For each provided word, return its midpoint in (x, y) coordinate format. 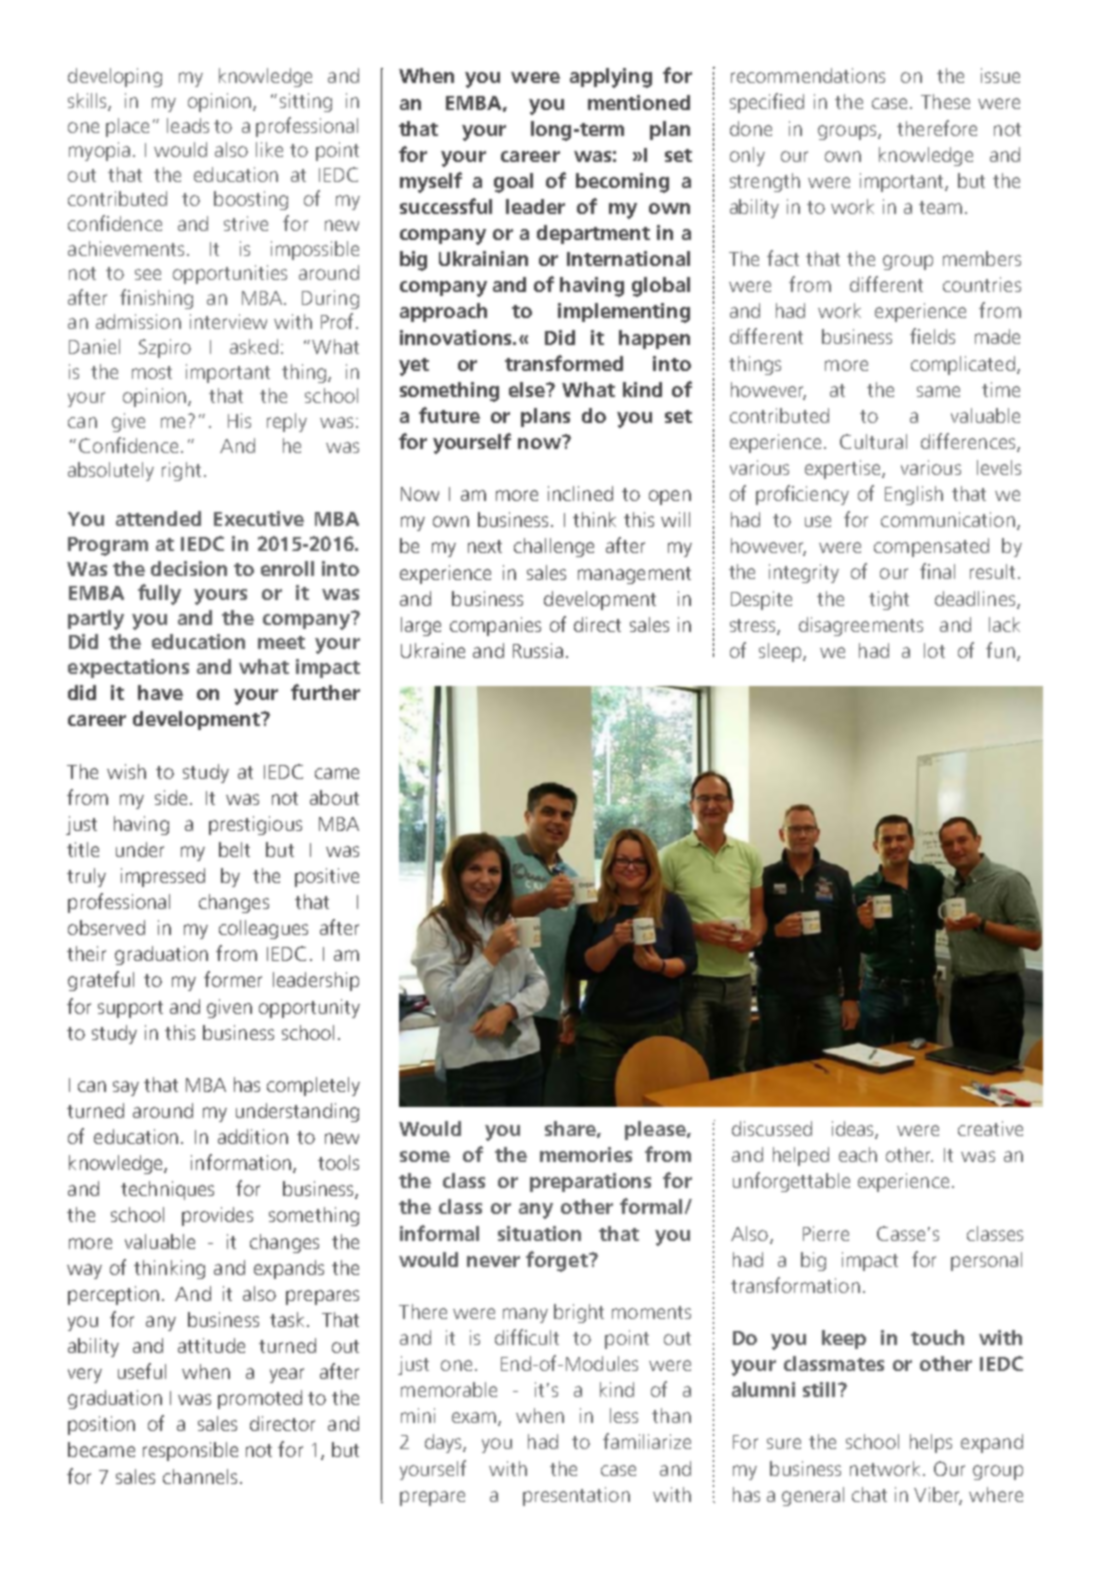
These (945, 101)
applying (611, 78)
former (233, 979)
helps (931, 1443)
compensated (931, 547)
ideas (854, 1130)
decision (189, 568)
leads (188, 125)
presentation (576, 1496)
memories (586, 1154)
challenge (554, 547)
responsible (190, 1451)
